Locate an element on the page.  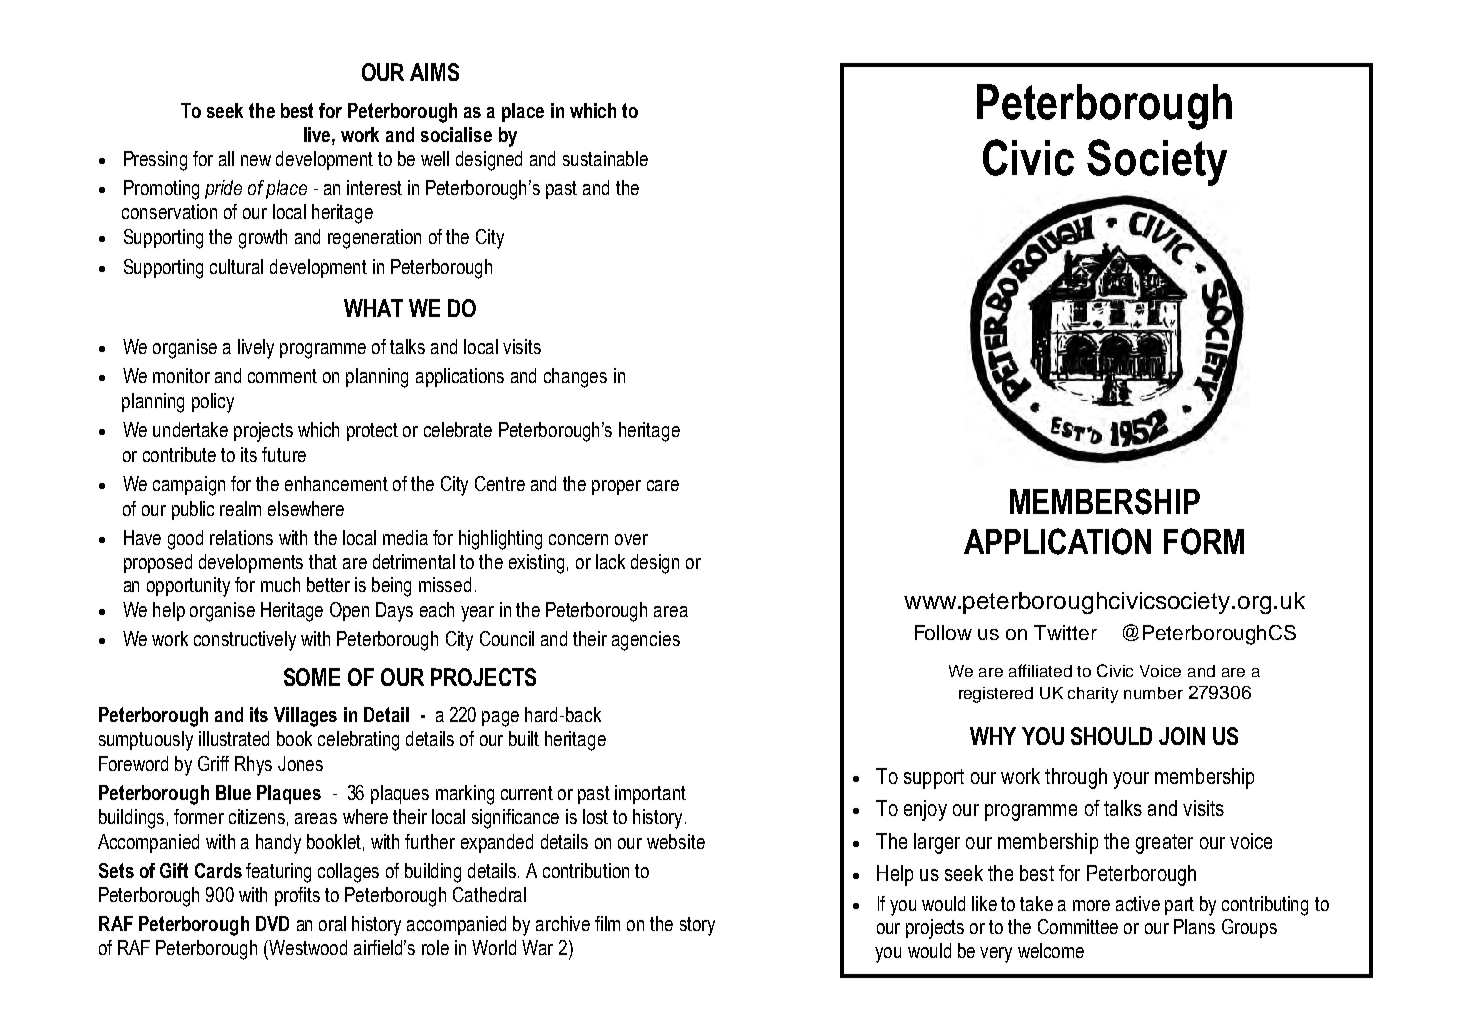
sustainable is located at coordinates (605, 158).
